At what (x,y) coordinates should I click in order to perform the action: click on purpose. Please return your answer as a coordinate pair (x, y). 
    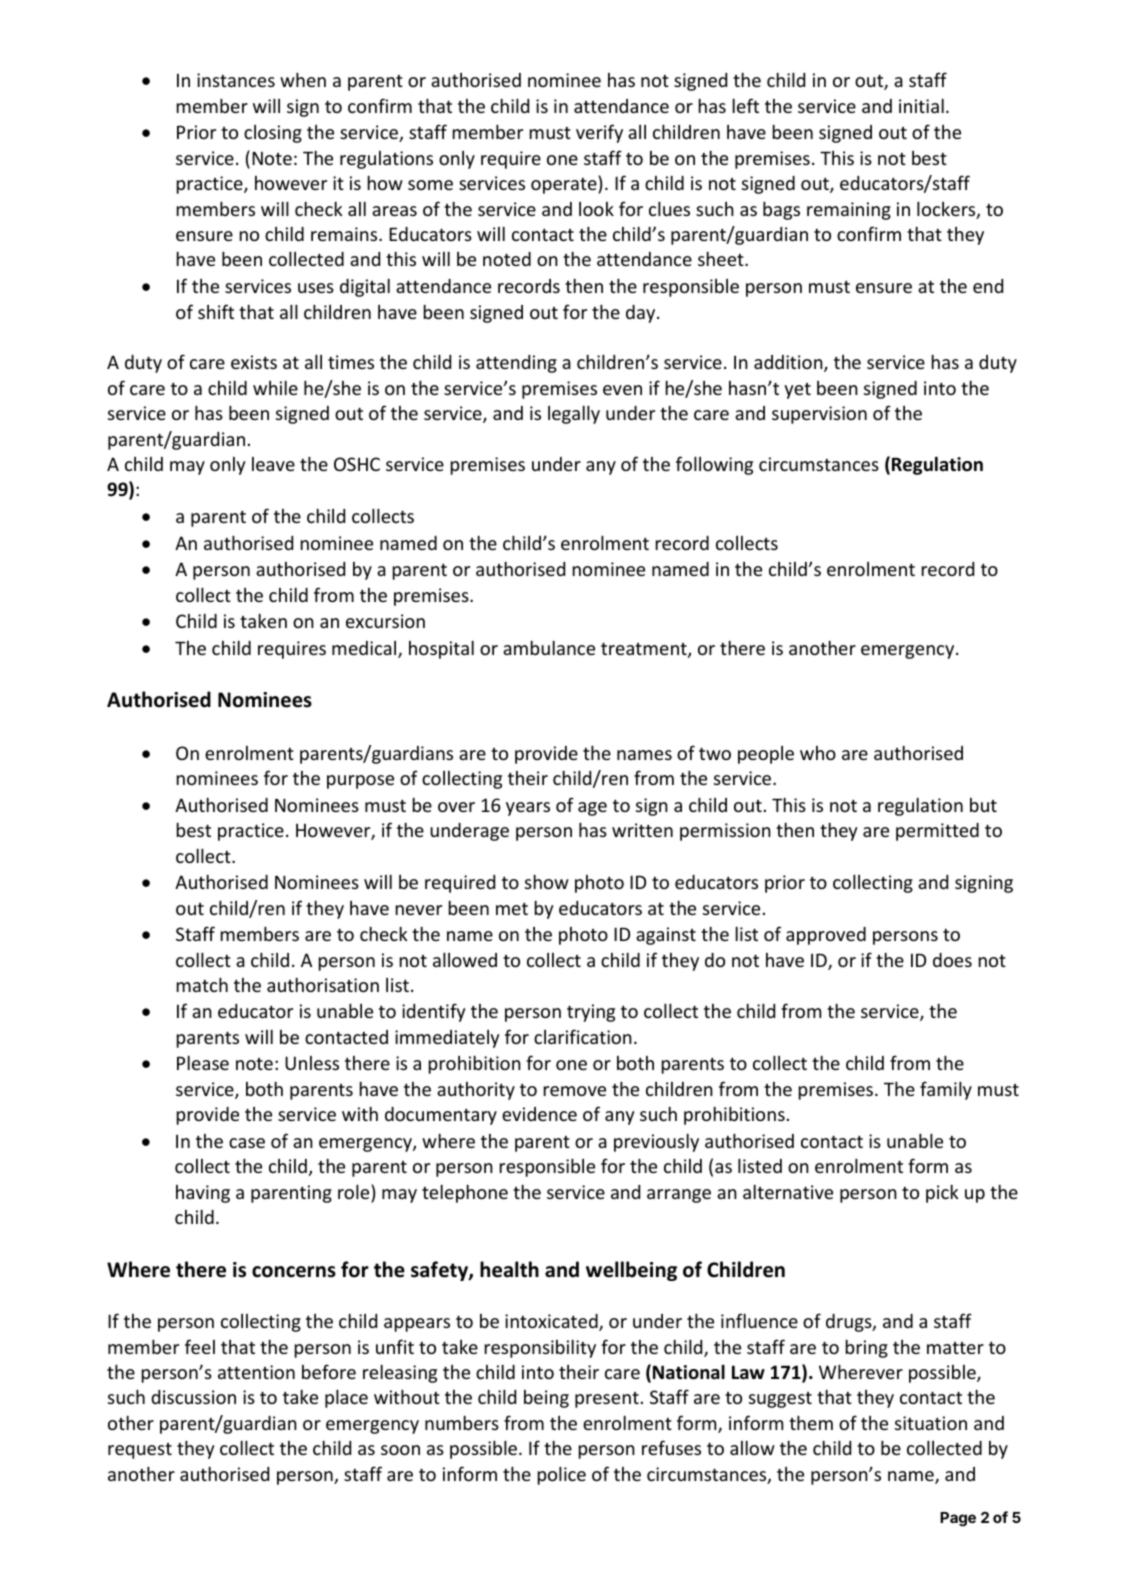
    Looking at the image, I should click on (360, 782).
